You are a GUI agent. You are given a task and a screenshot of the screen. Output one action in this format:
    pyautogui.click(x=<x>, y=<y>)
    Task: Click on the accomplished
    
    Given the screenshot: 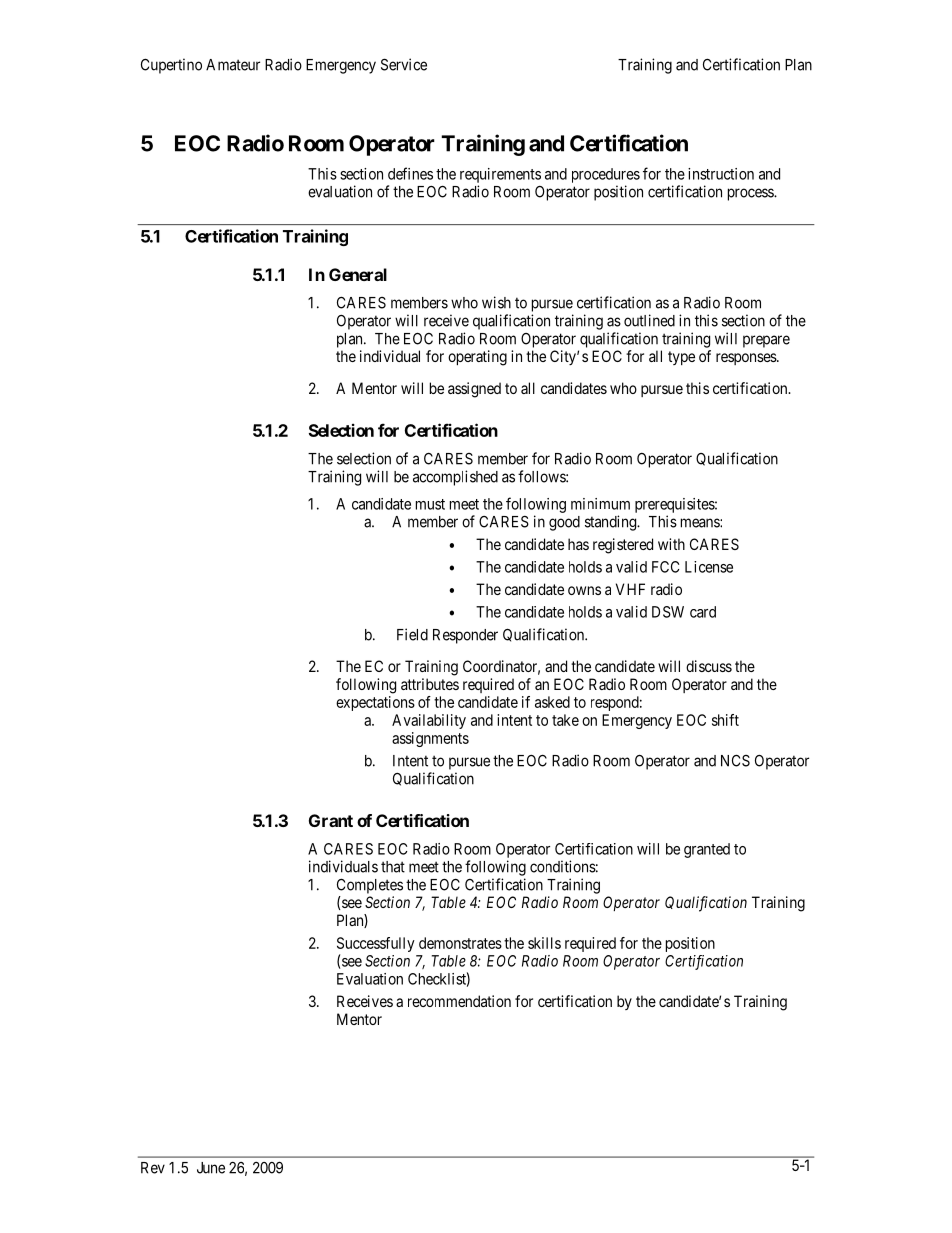 What is the action you would take?
    pyautogui.click(x=455, y=478)
